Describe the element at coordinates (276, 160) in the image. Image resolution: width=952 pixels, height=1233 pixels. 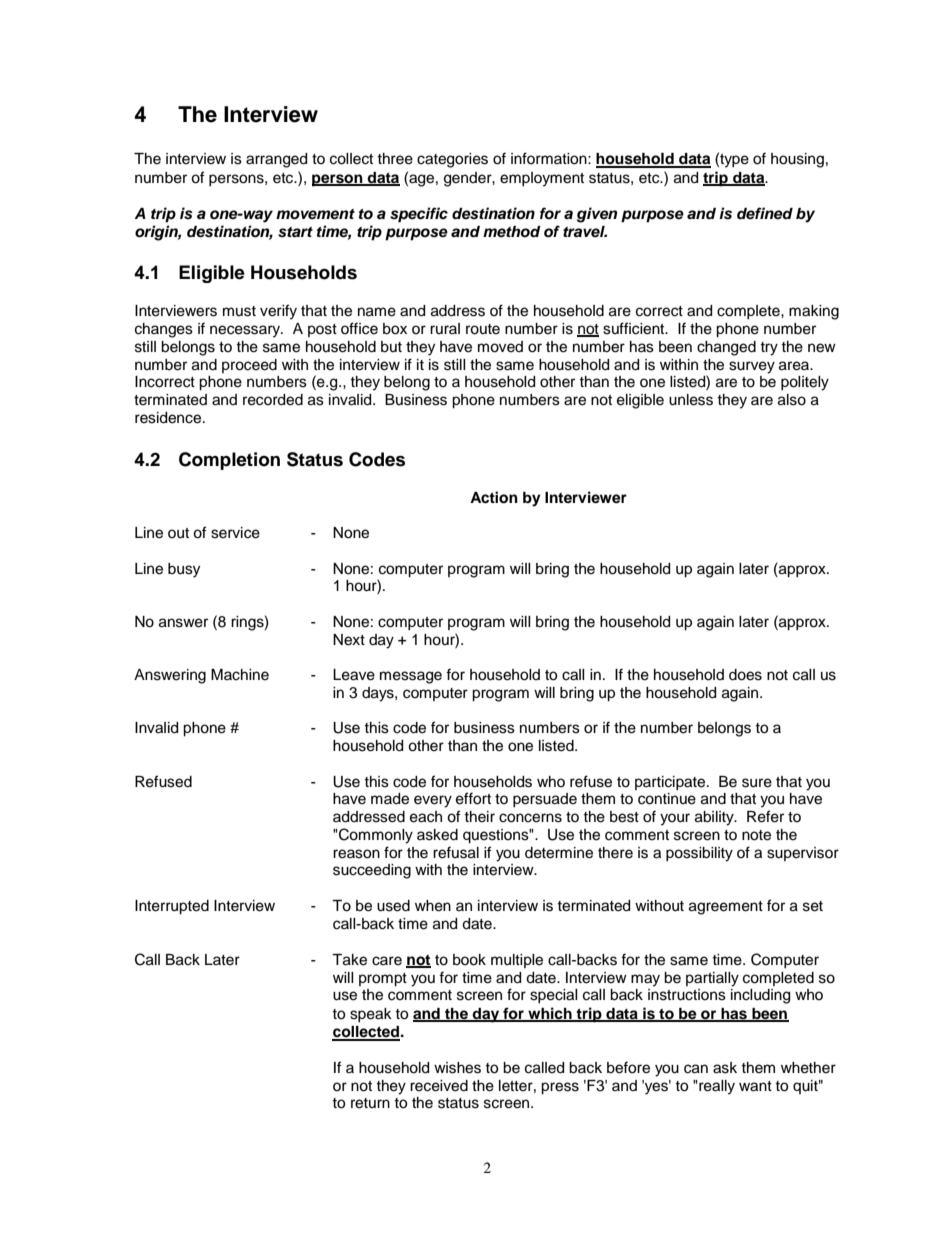
I see `arranged` at that location.
